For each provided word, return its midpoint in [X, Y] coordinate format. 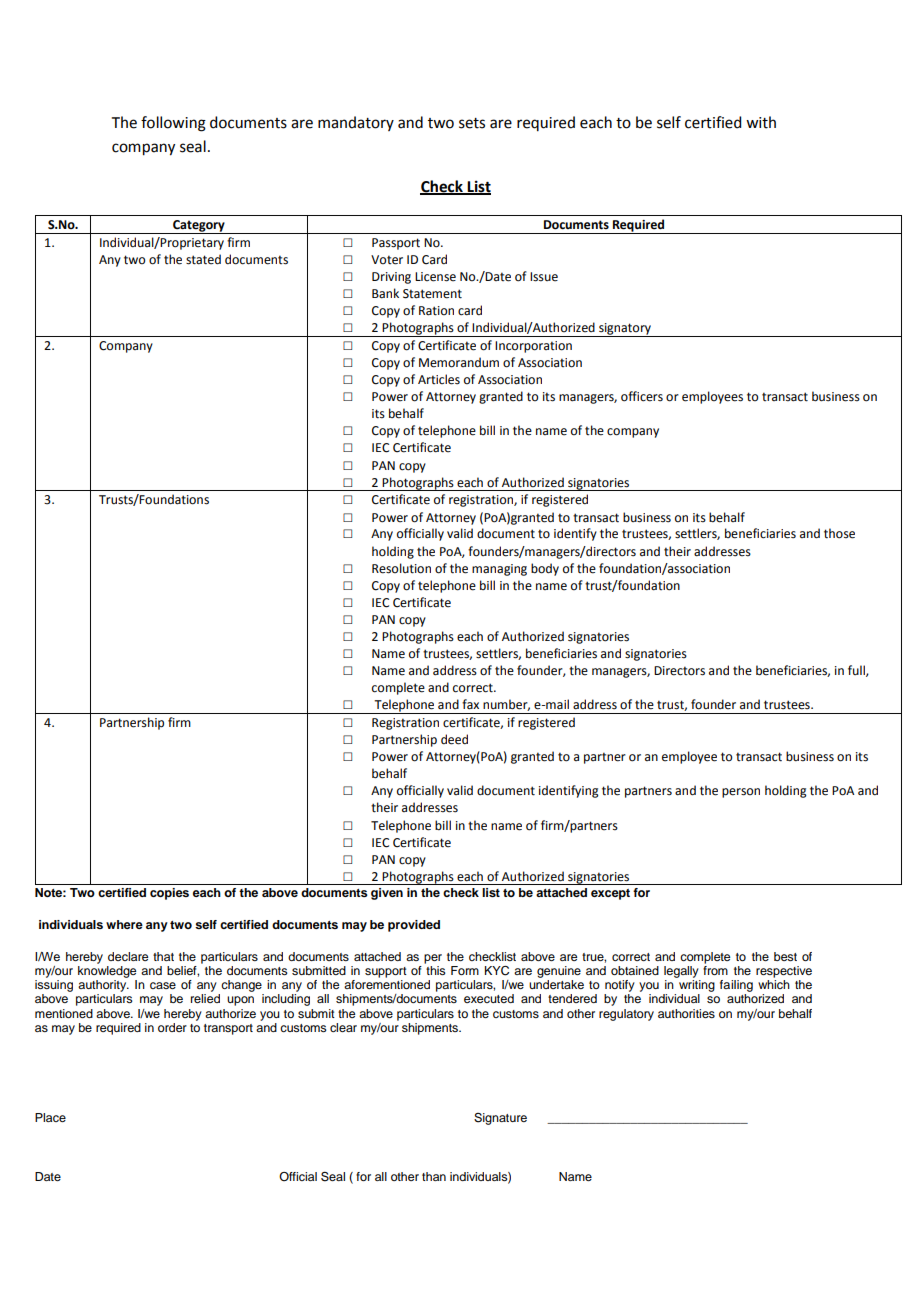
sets [472, 123]
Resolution [401, 568]
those [839, 533]
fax [470, 704]
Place [50, 1117]
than [434, 1176]
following [173, 124]
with [761, 122]
